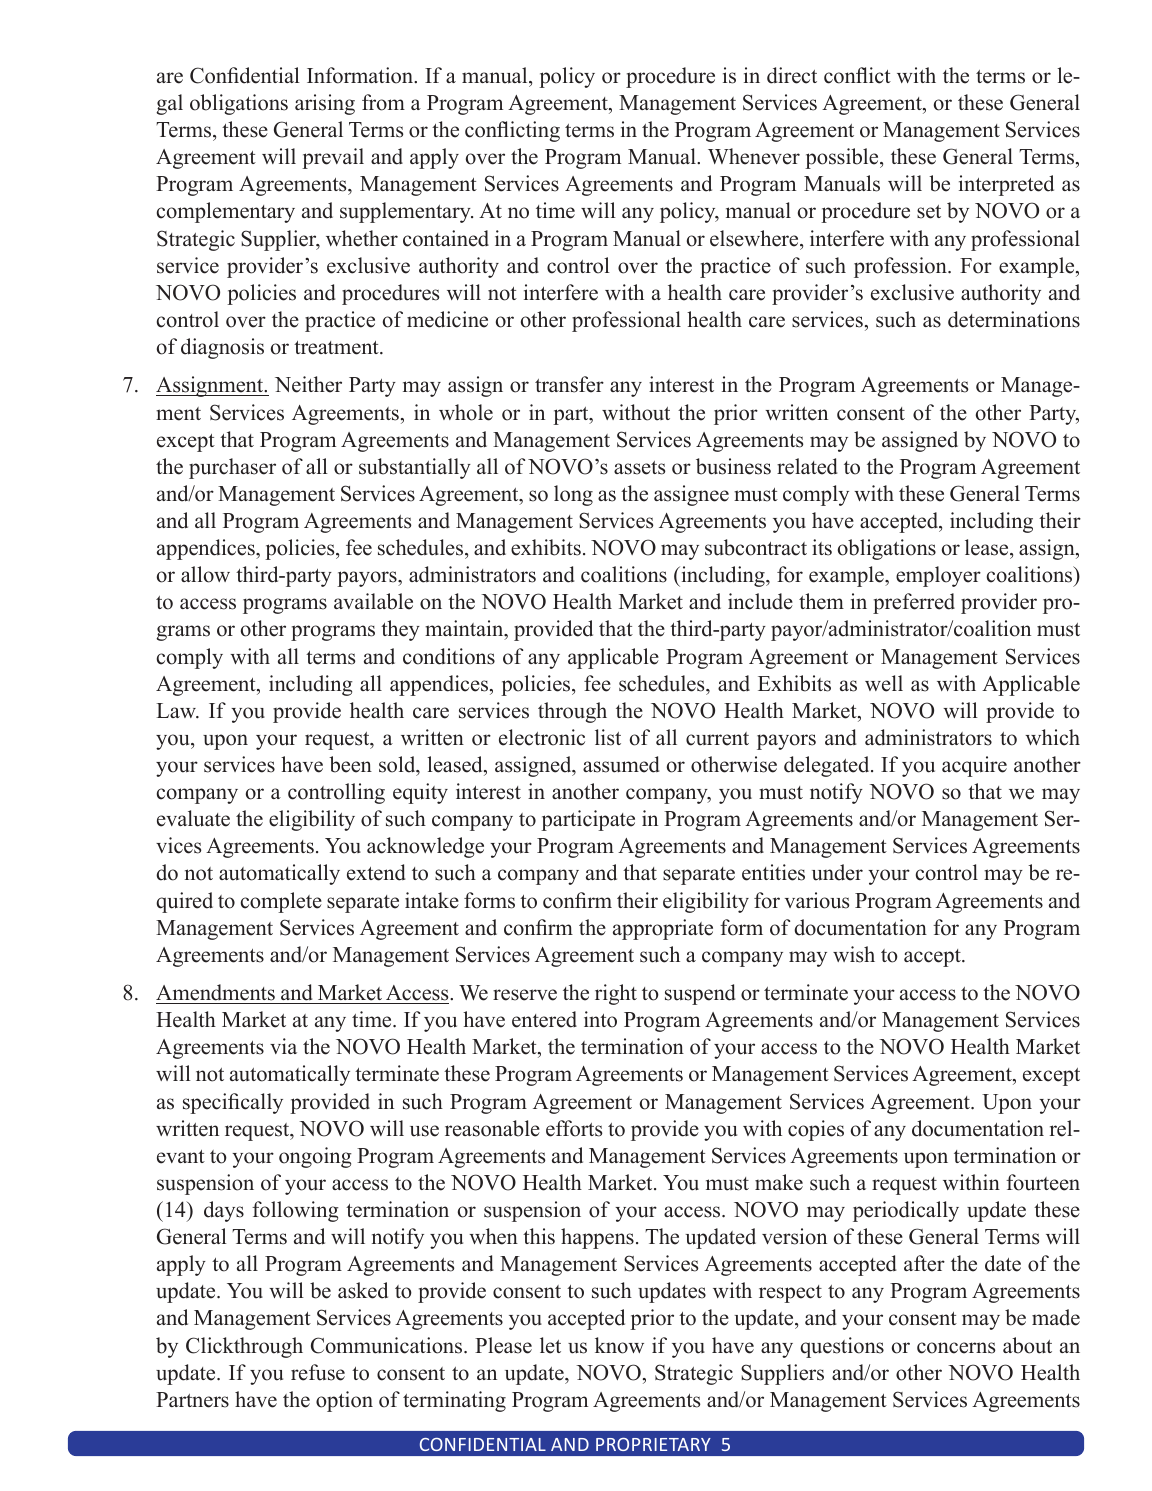  Describe the element at coordinates (792, 75) in the screenshot. I see `direct` at that location.
